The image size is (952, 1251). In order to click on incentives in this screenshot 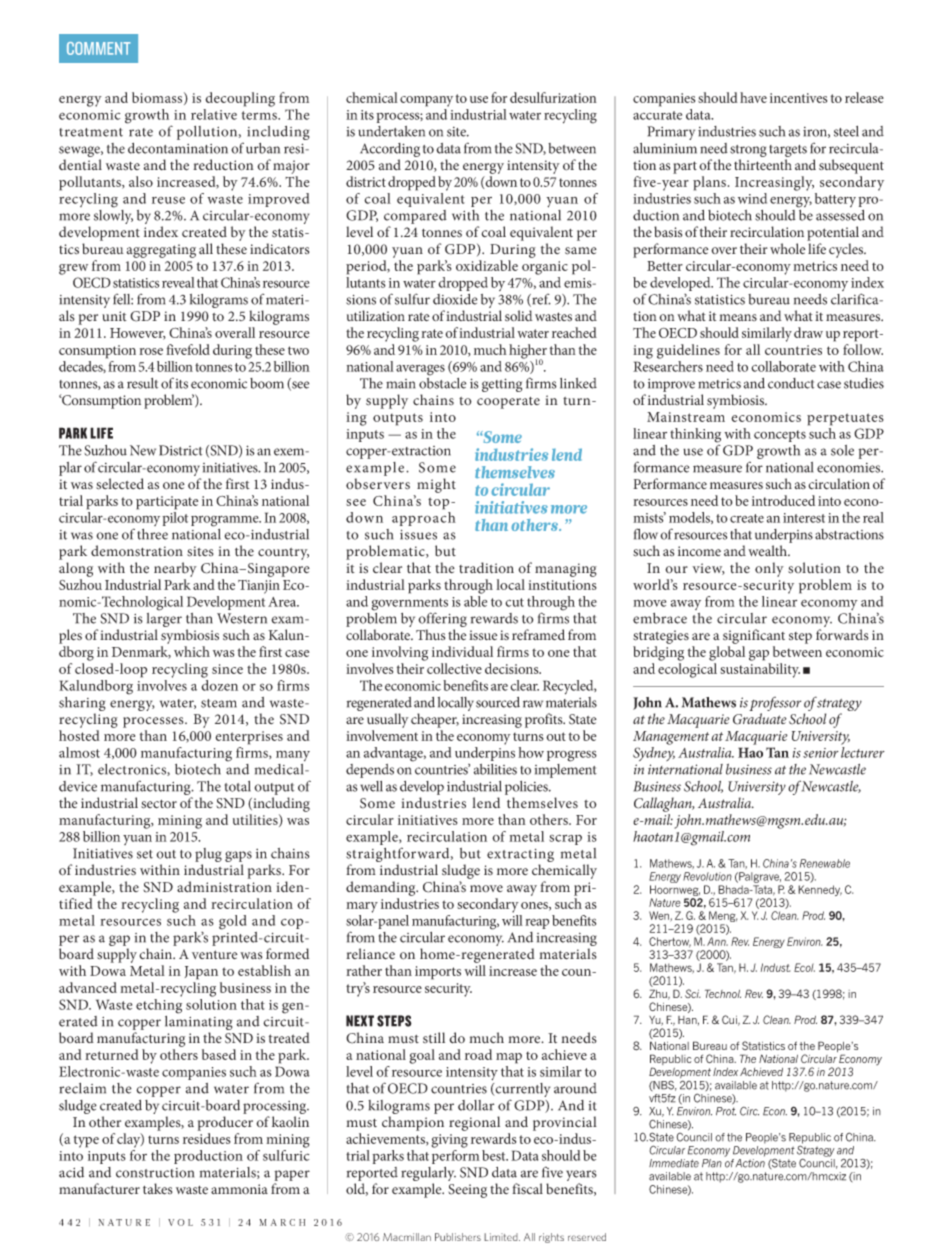, I will do `click(798, 98)`.
